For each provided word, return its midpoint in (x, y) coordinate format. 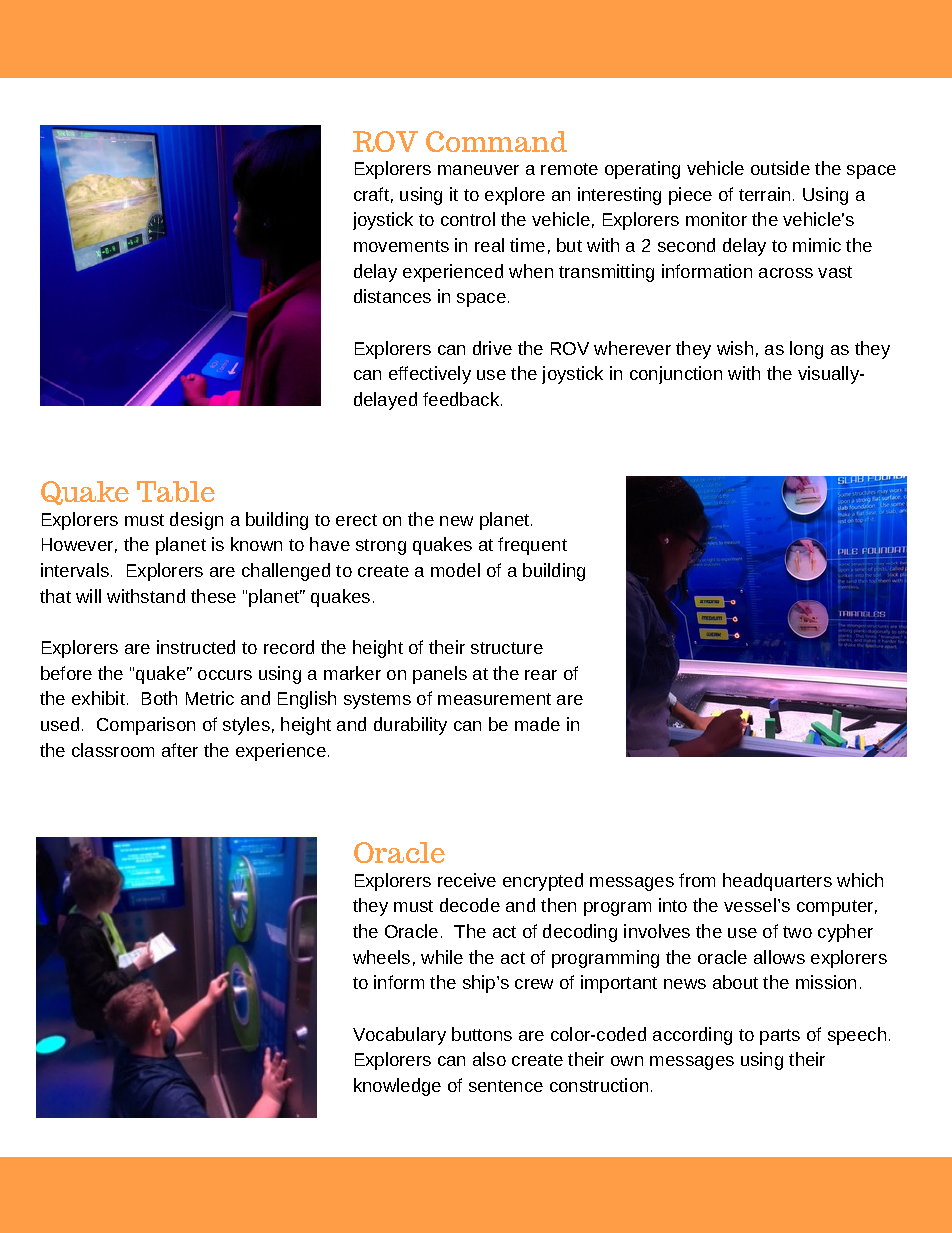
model (455, 570)
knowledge (397, 1087)
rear (541, 675)
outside (780, 168)
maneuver (478, 170)
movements (401, 246)
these (213, 596)
